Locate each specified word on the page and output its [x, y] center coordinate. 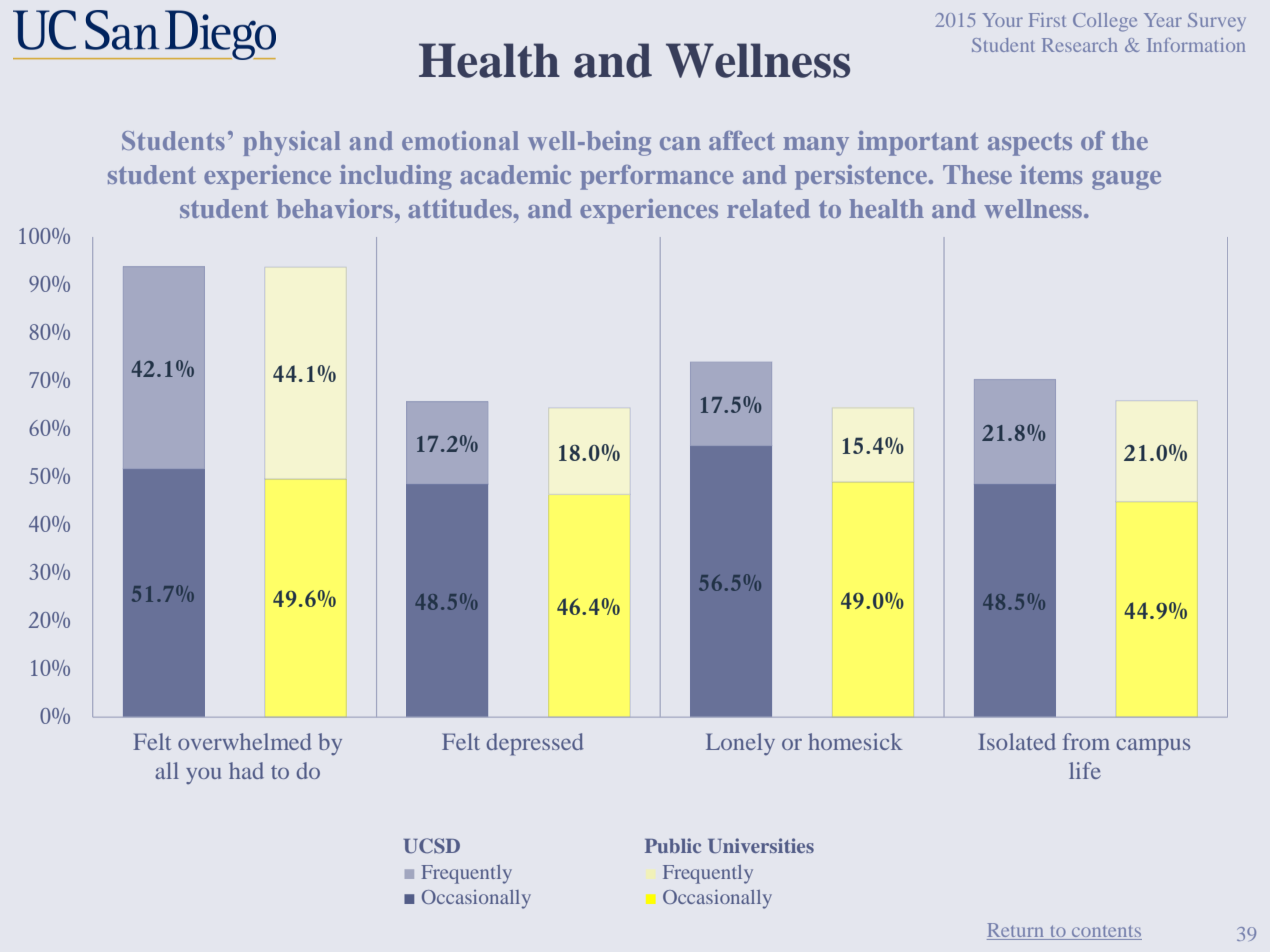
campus [1153, 747]
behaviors [334, 208]
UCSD [432, 846]
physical [291, 143]
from [1086, 741]
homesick [855, 741]
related [768, 208]
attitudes [461, 208]
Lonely [740, 744]
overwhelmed [245, 741]
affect [742, 140]
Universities [761, 846]
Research [1079, 45]
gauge [1126, 180]
